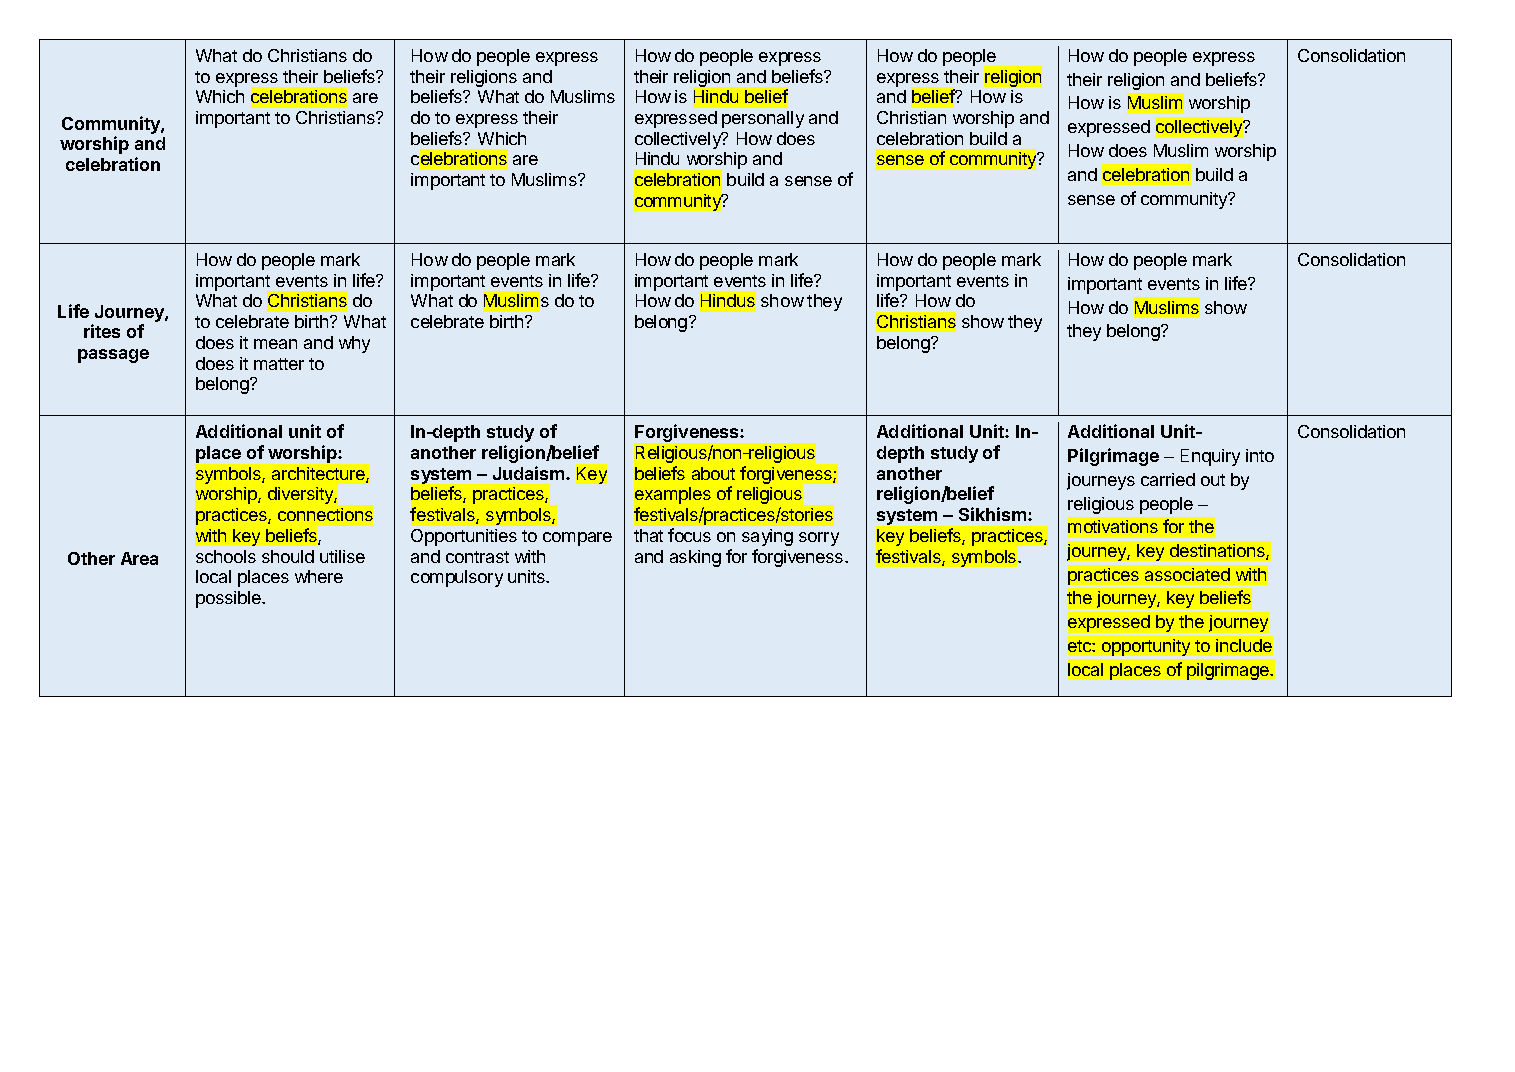  Describe the element at coordinates (763, 119) in the screenshot. I see `personally` at that location.
